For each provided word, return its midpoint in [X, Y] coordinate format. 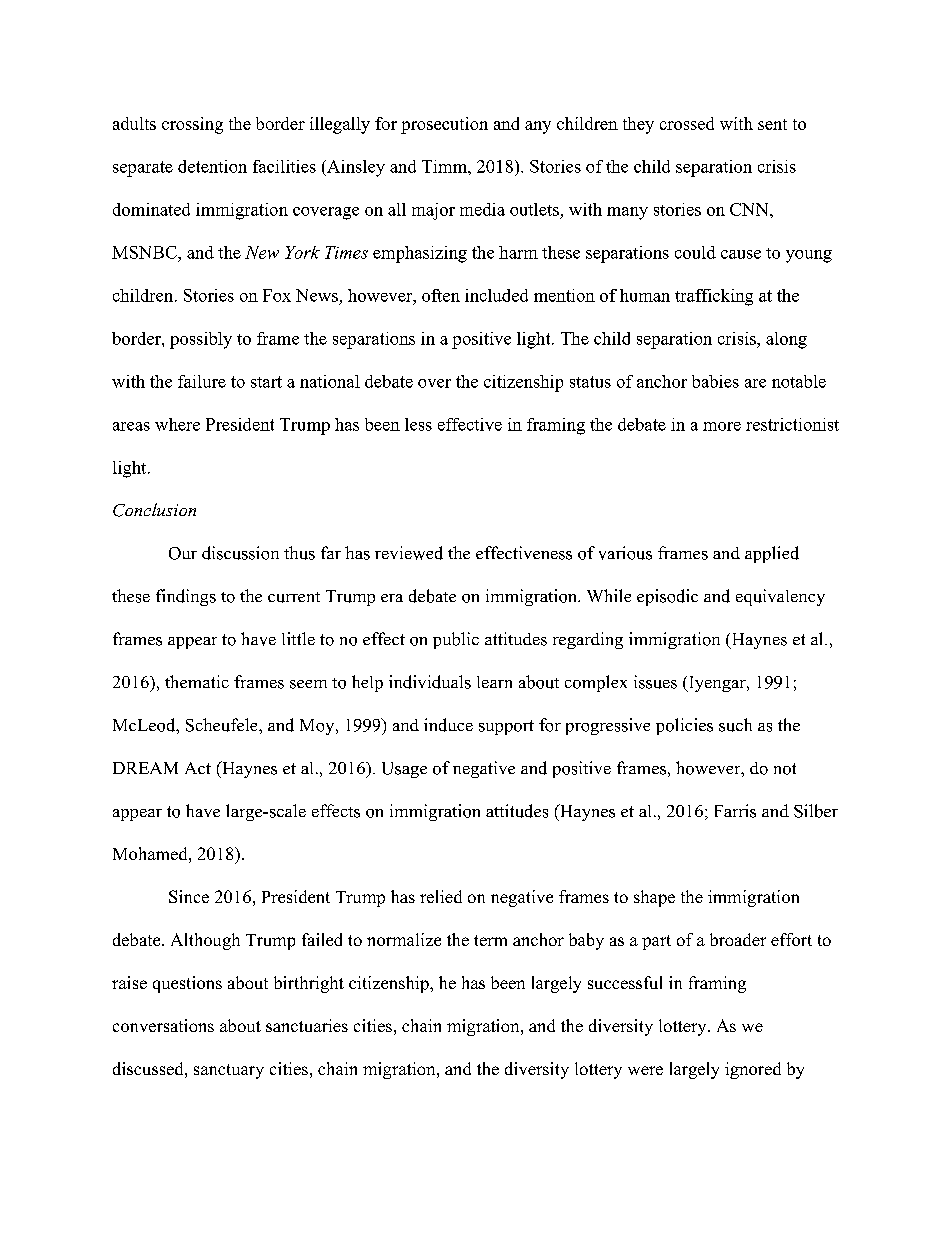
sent [772, 124]
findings [186, 597]
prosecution [444, 125]
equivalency [780, 597]
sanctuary [229, 1071]
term [490, 940]
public [456, 640]
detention [212, 166]
